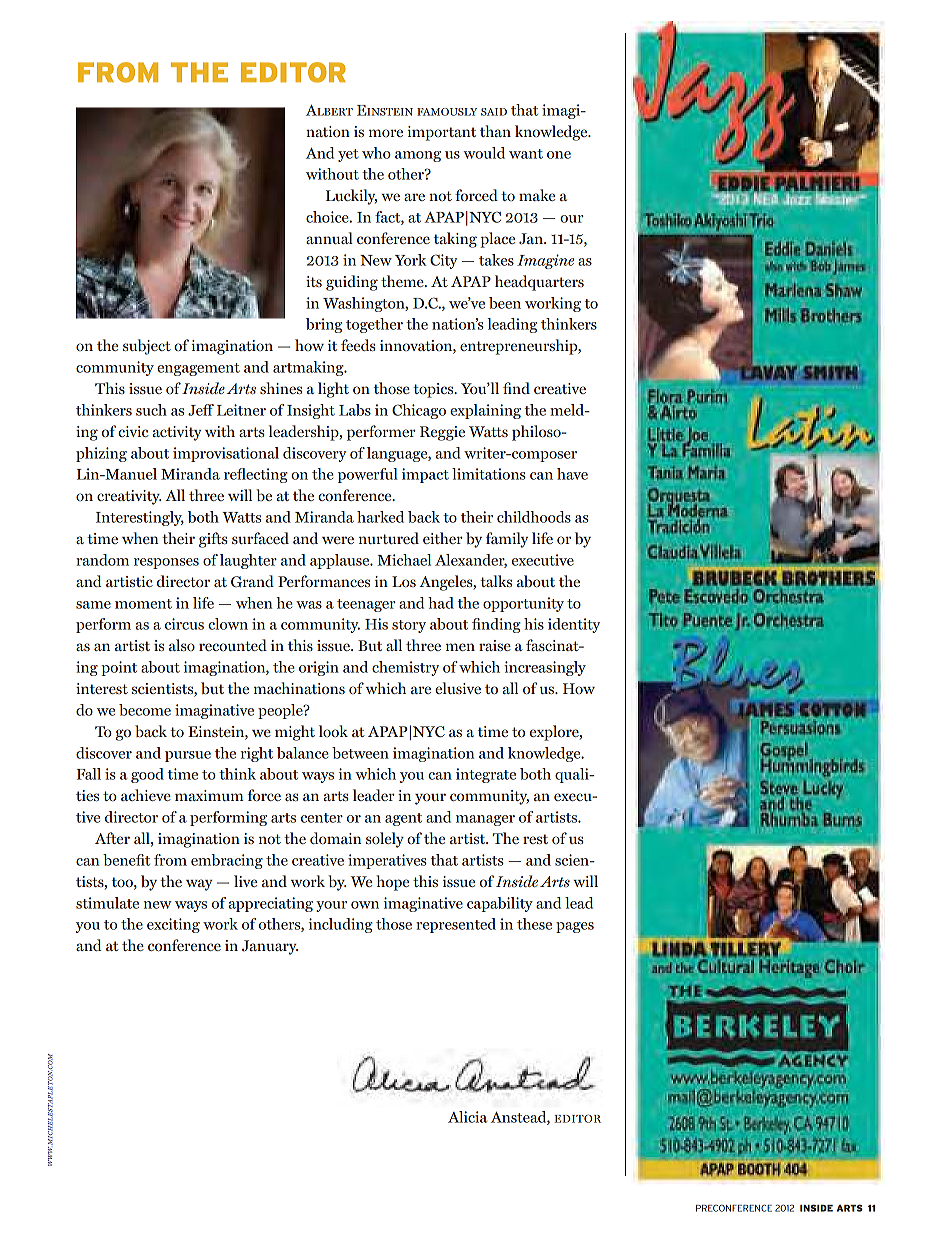 The image size is (952, 1252). What do you see at coordinates (348, 155) in the screenshot?
I see `yet` at bounding box center [348, 155].
